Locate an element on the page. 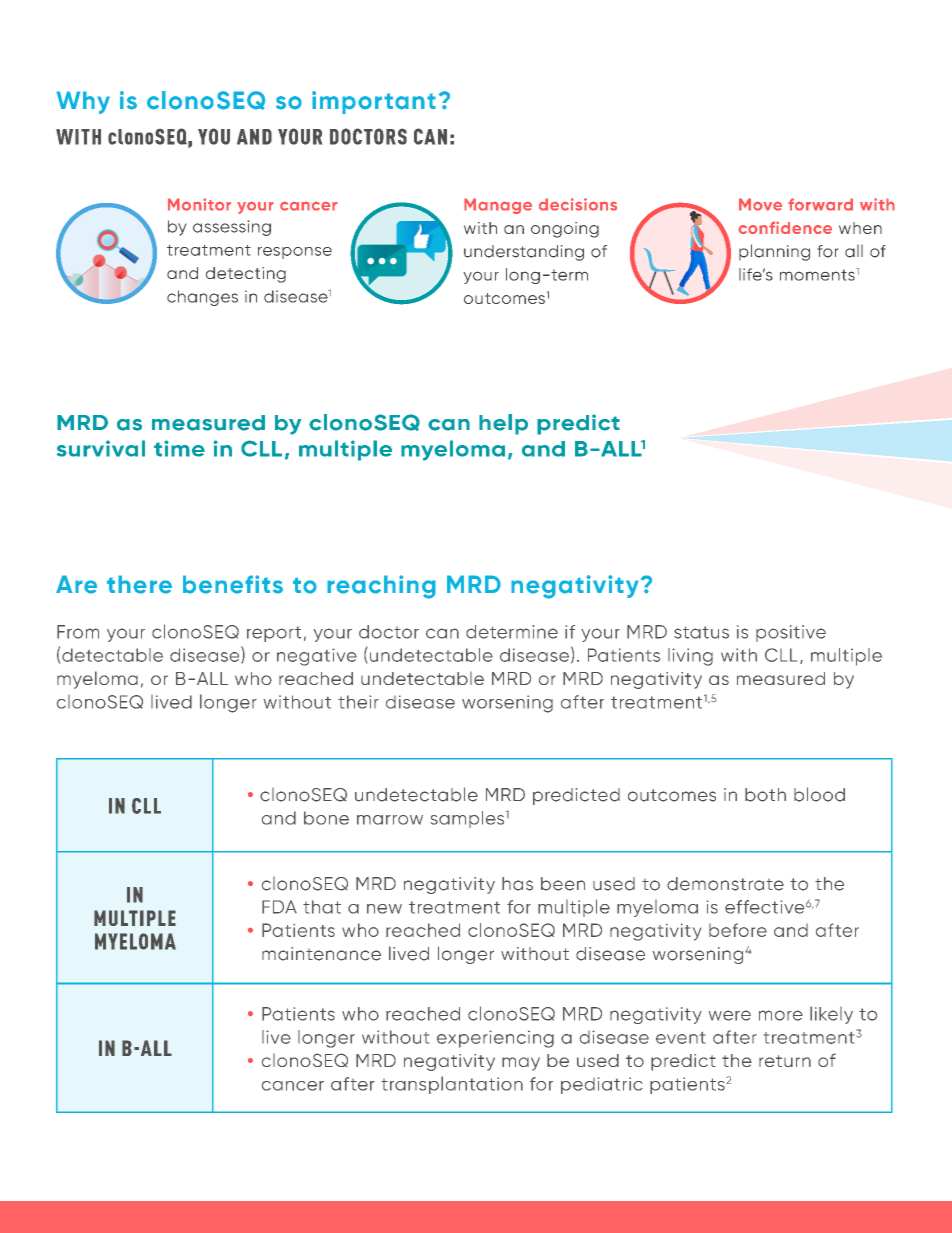 Image resolution: width=952 pixels, height=1233 pixels. maintenance is located at coordinates (321, 954).
